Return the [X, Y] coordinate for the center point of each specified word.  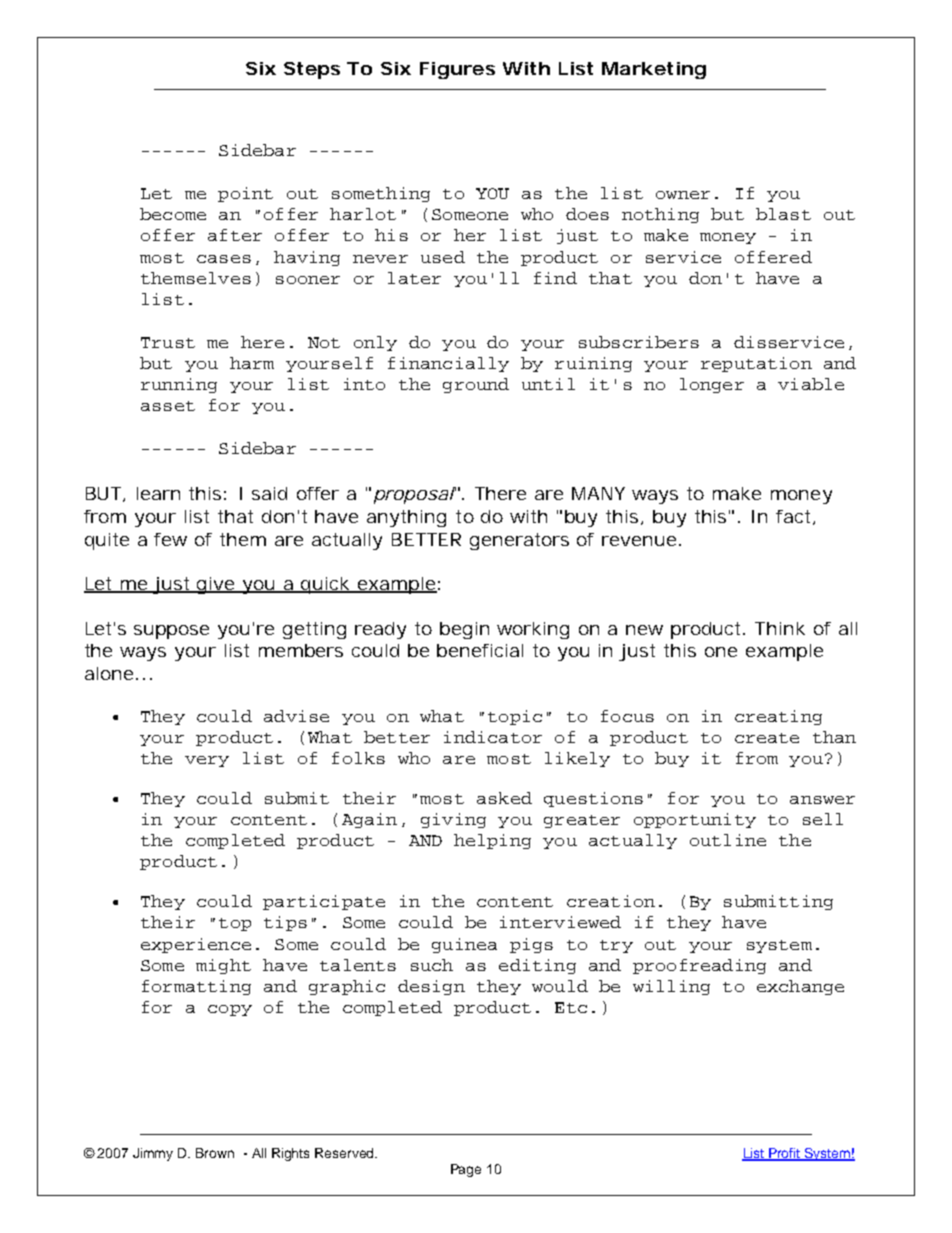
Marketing [654, 70]
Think [780, 628]
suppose [171, 632]
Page [466, 1170]
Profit [785, 1154]
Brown [215, 1153]
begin [464, 630]
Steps [312, 70]
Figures [457, 70]
